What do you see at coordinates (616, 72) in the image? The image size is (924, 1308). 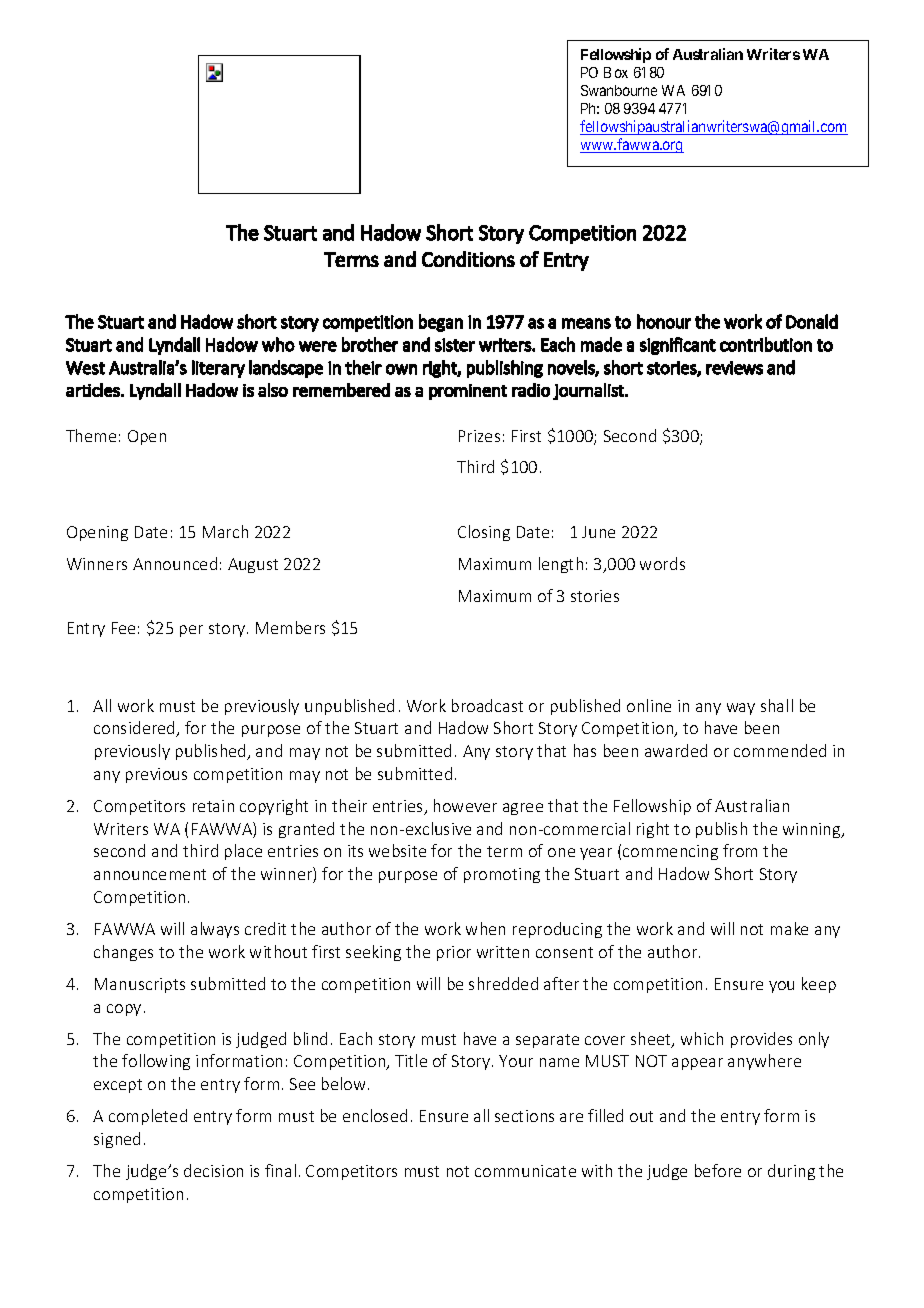 I see `Box` at bounding box center [616, 72].
